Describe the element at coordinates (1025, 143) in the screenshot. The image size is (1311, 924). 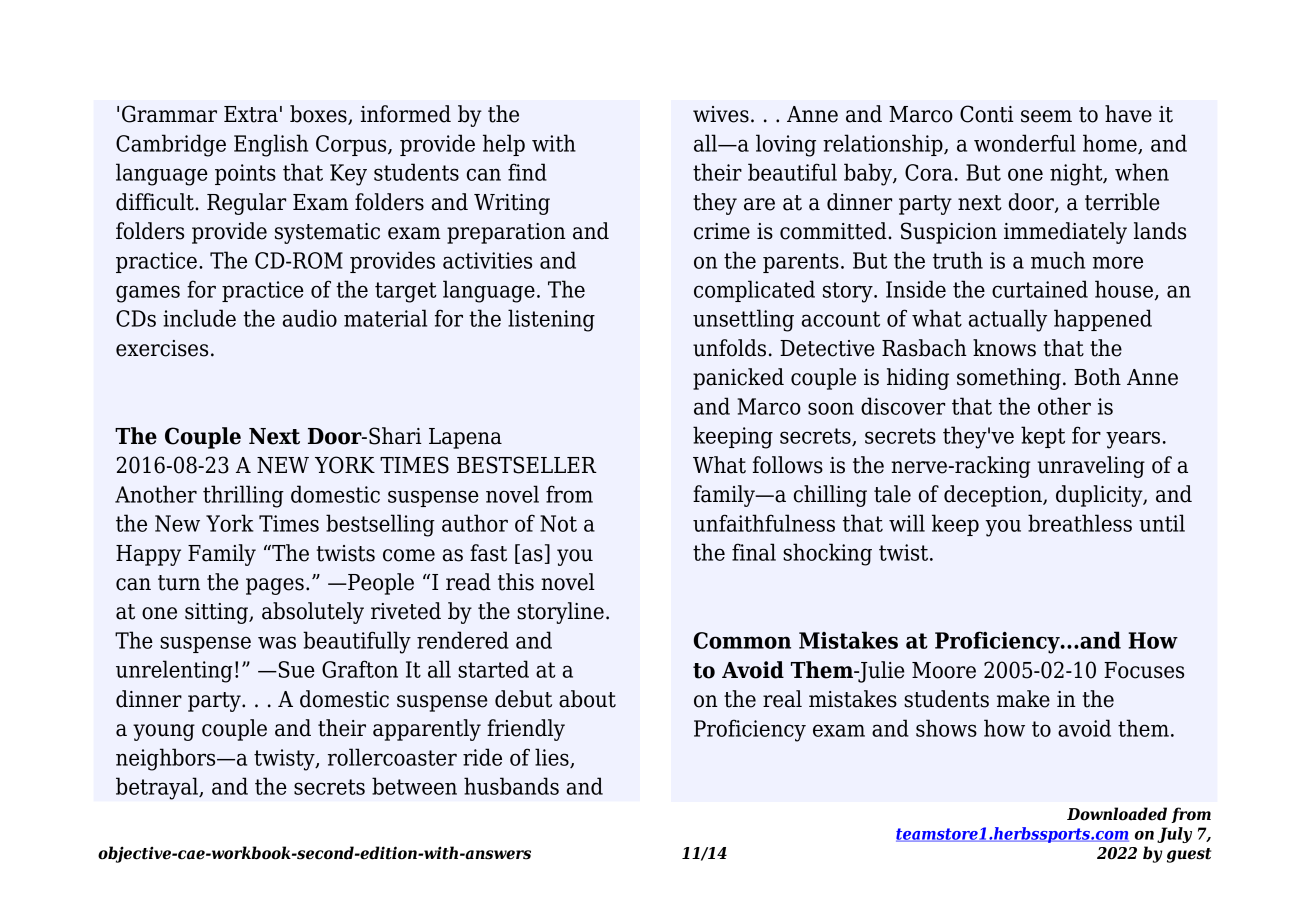
I see `wonderful` at that location.
